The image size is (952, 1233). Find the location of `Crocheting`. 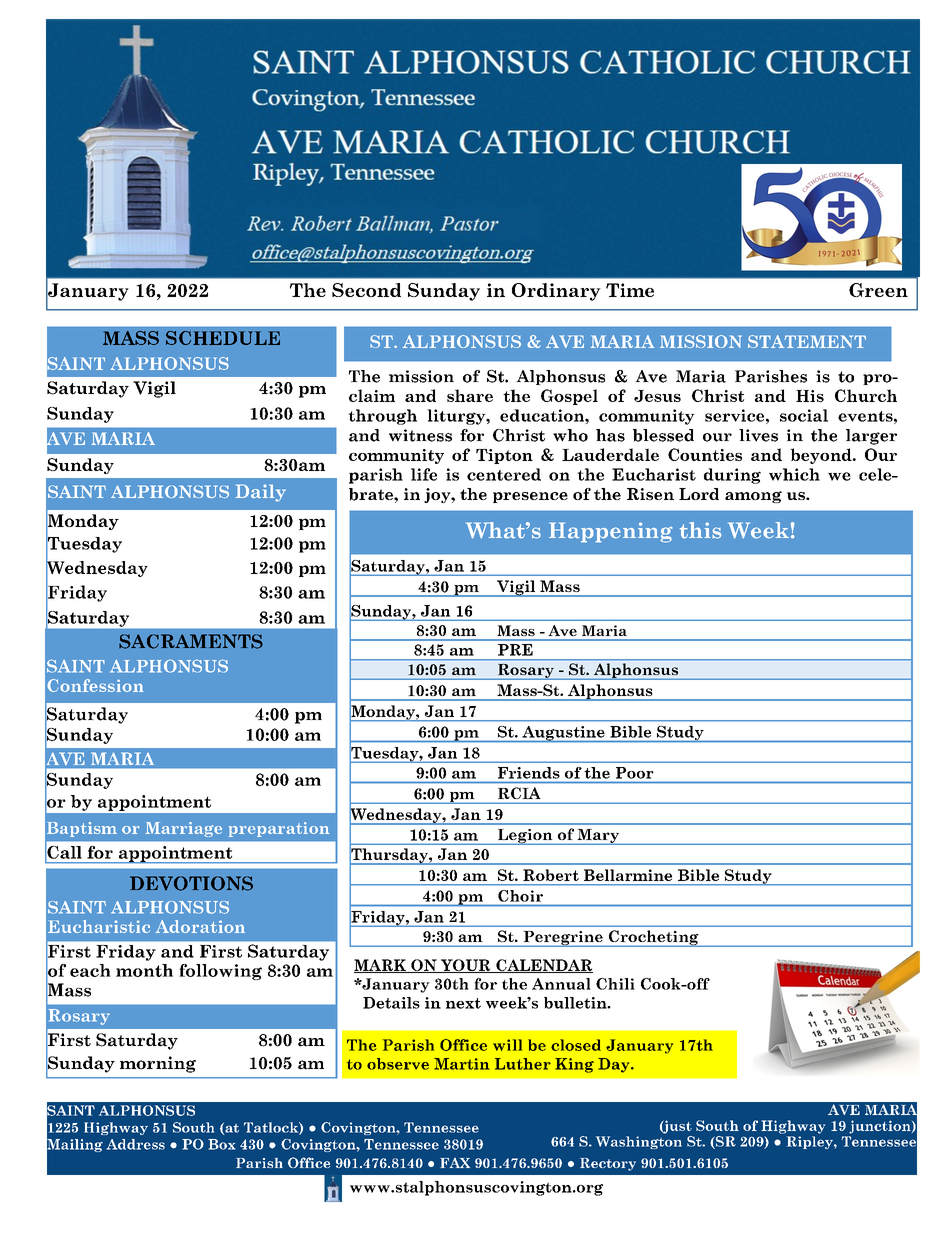

Crocheting is located at coordinates (654, 938).
